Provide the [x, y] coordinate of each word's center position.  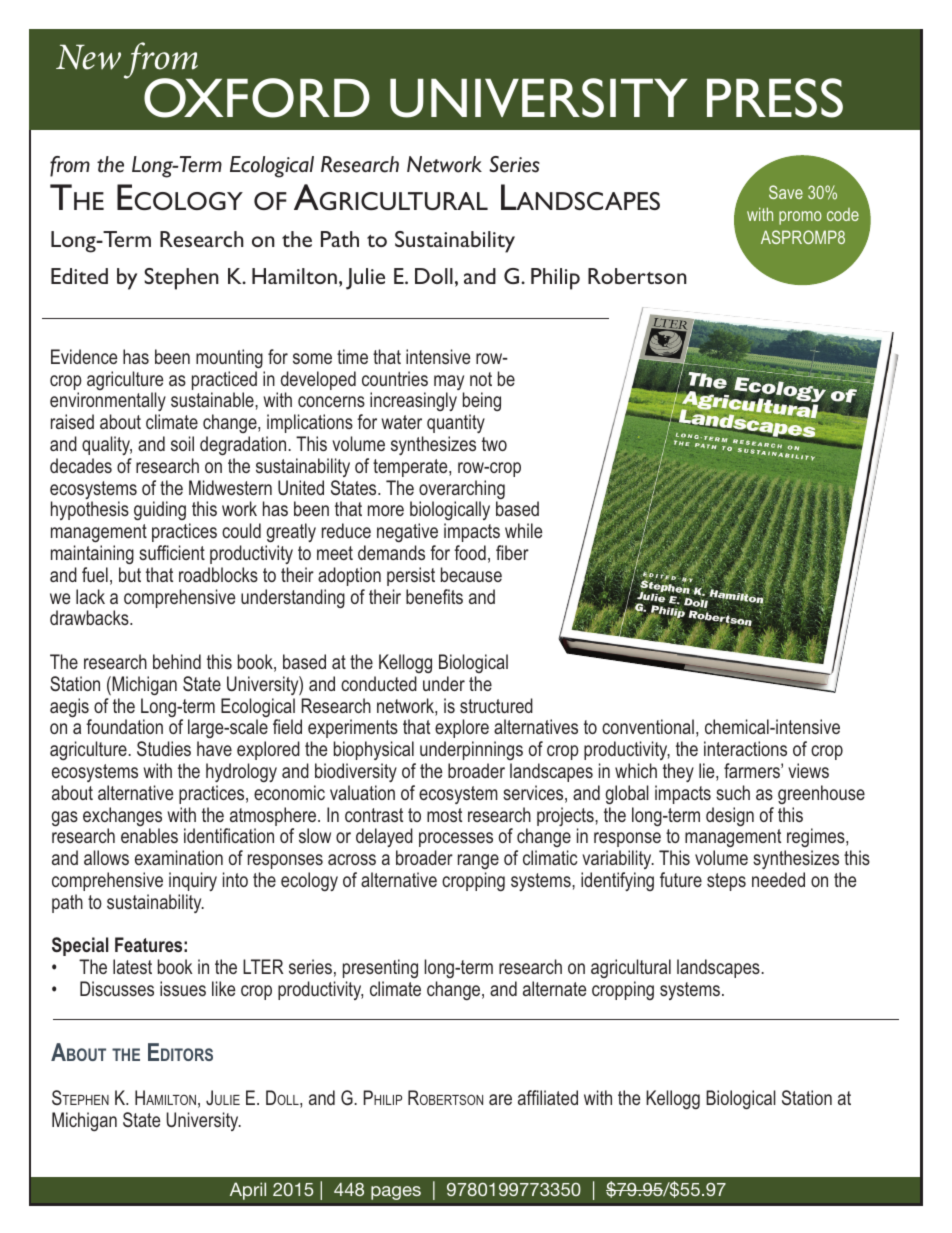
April [248, 1191]
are [500, 1099]
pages [396, 1193]
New [88, 57]
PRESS [775, 98]
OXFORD [257, 98]
